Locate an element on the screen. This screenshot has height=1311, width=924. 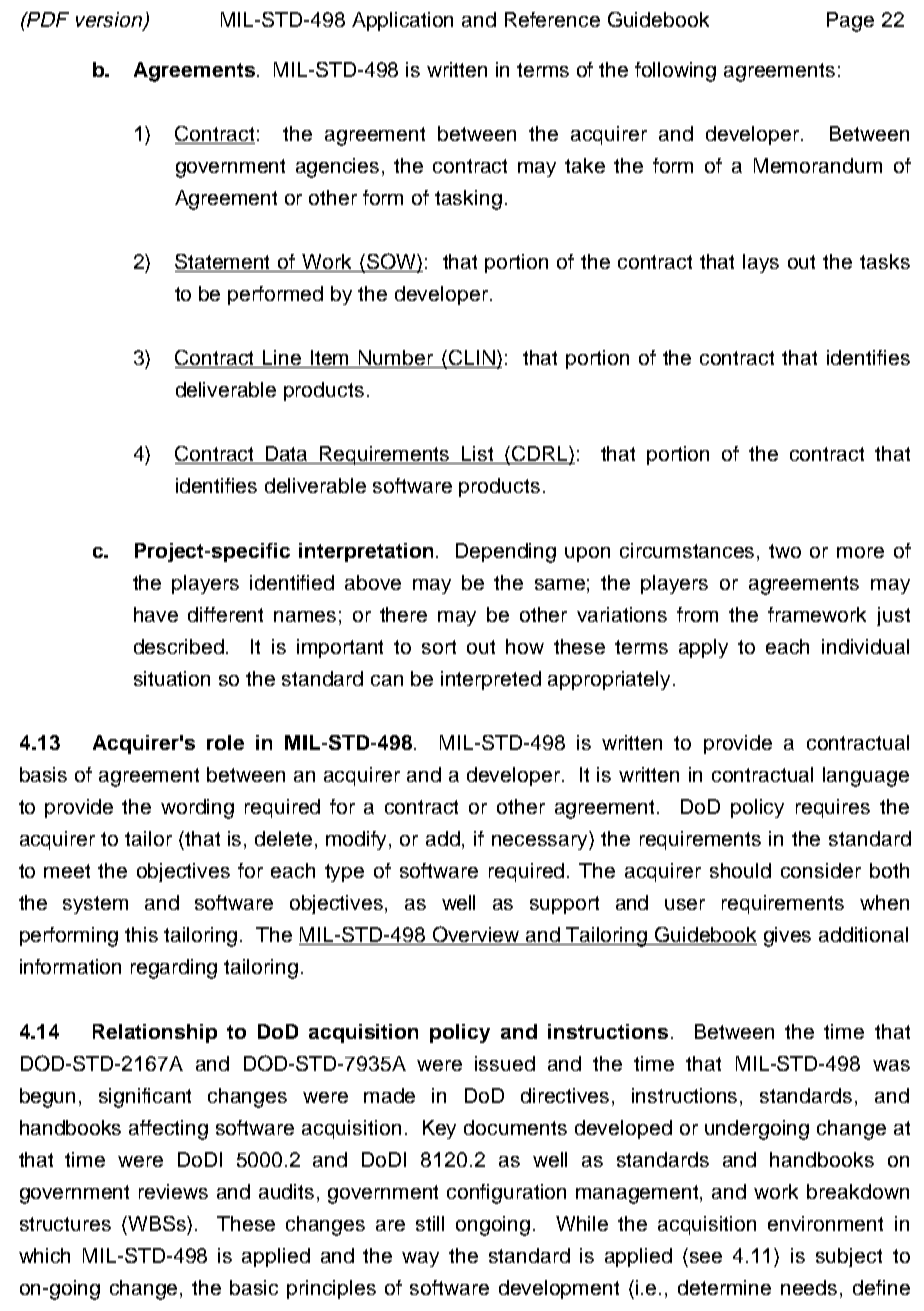
consider is located at coordinates (821, 870).
